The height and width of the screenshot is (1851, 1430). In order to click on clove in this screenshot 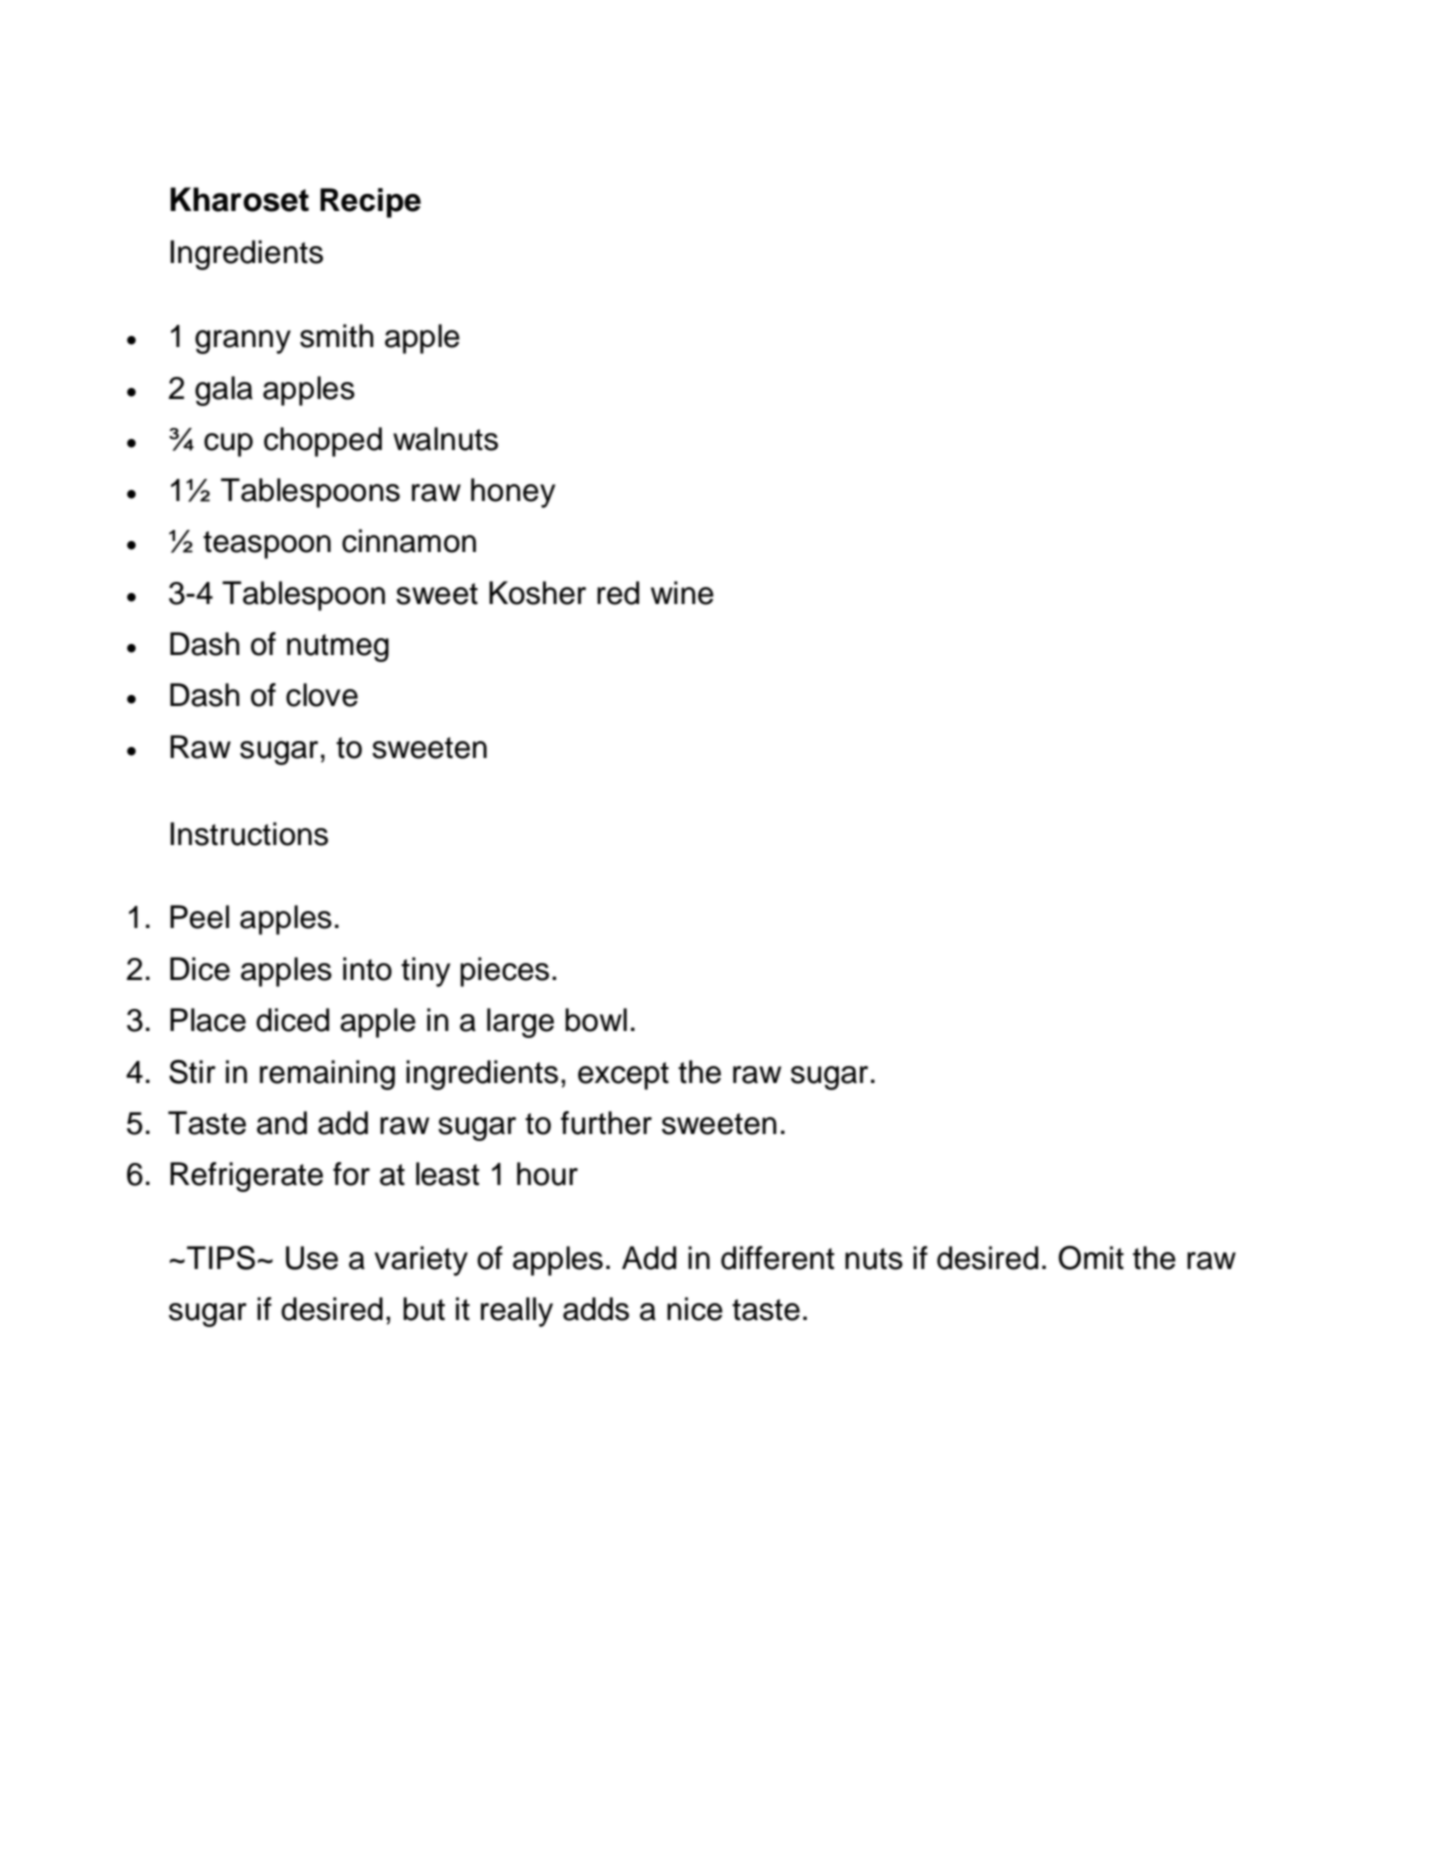, I will do `click(322, 695)`.
